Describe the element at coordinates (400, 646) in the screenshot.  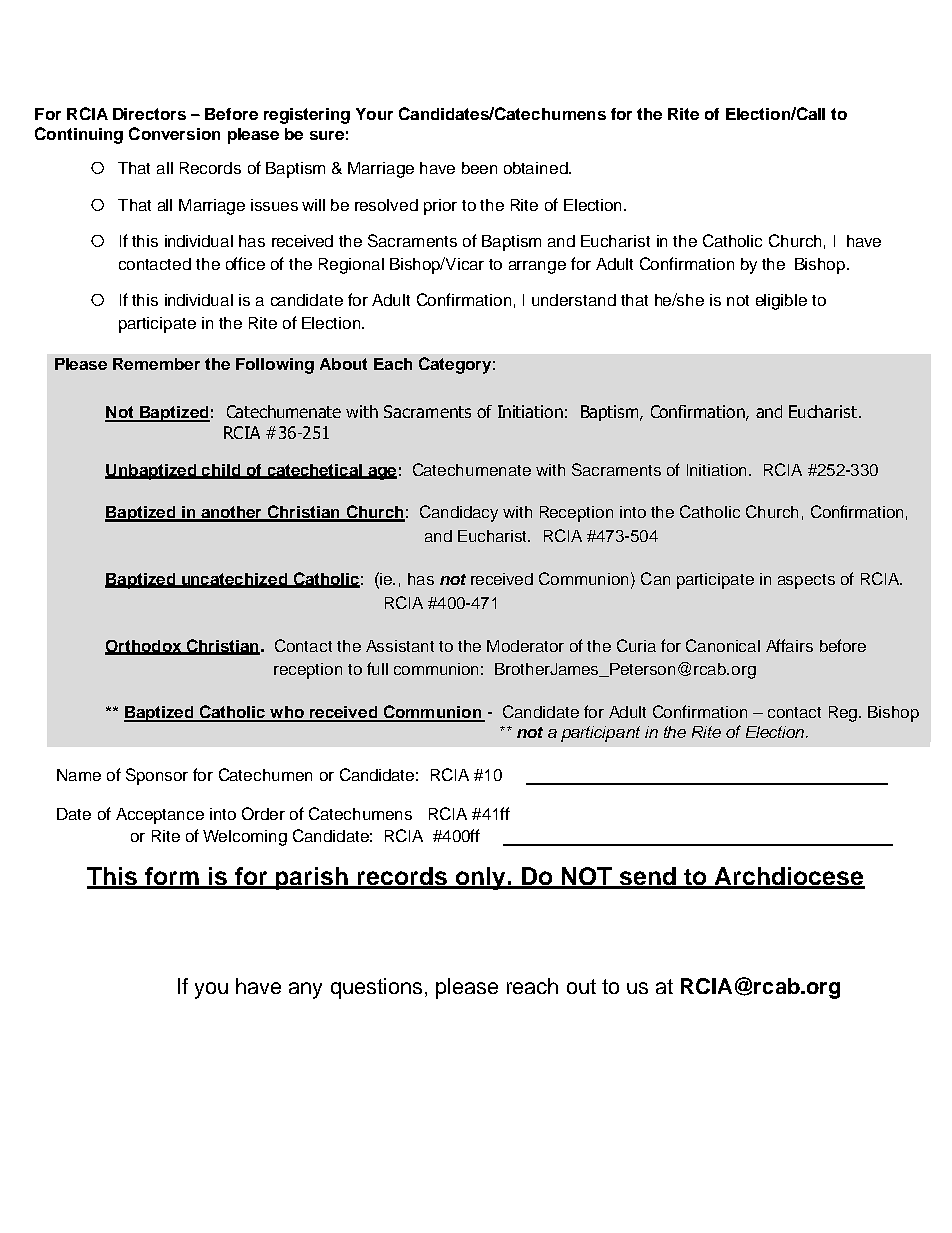
I see `Assistant` at that location.
